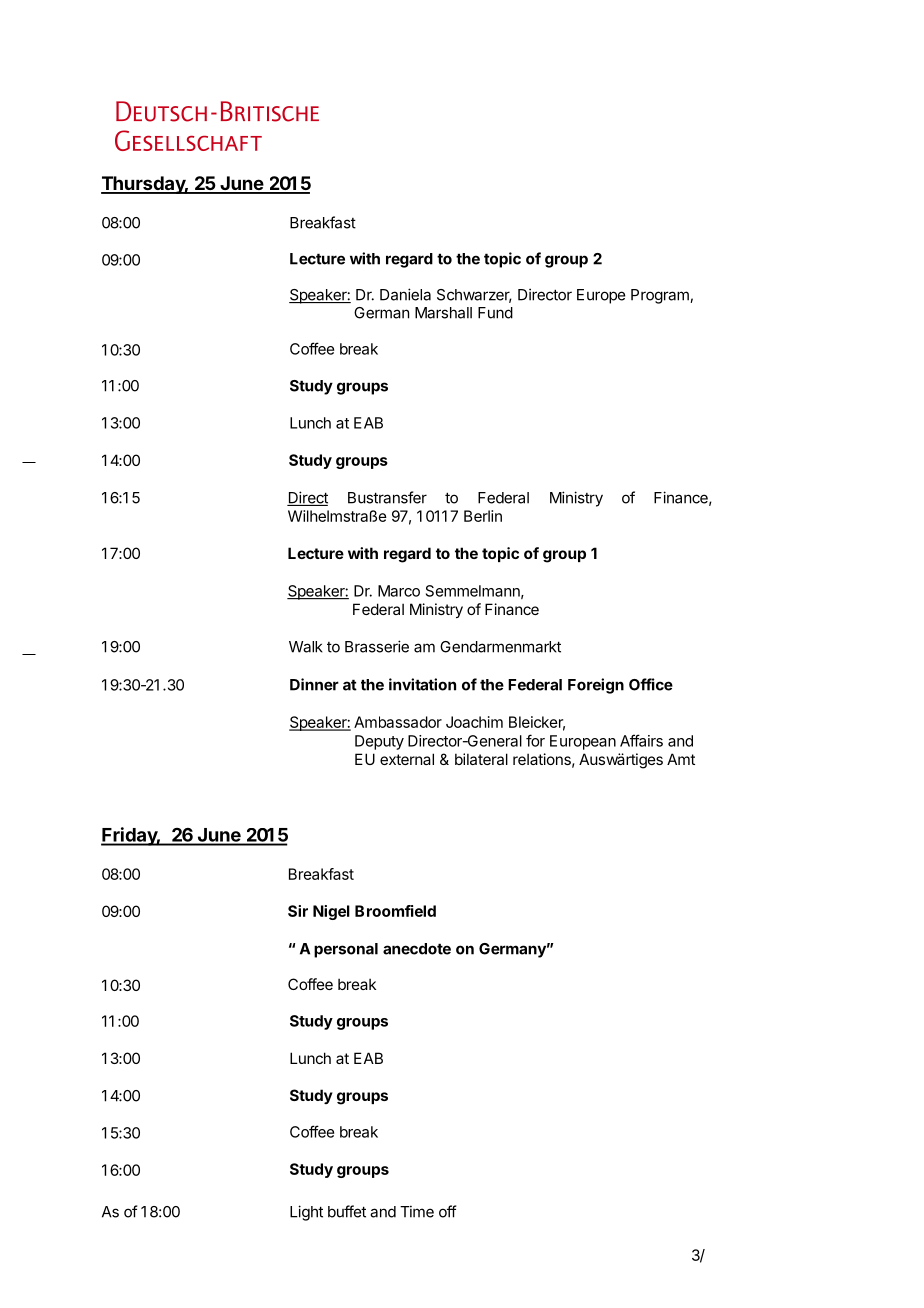  What do you see at coordinates (495, 313) in the screenshot?
I see `Fund` at bounding box center [495, 313].
